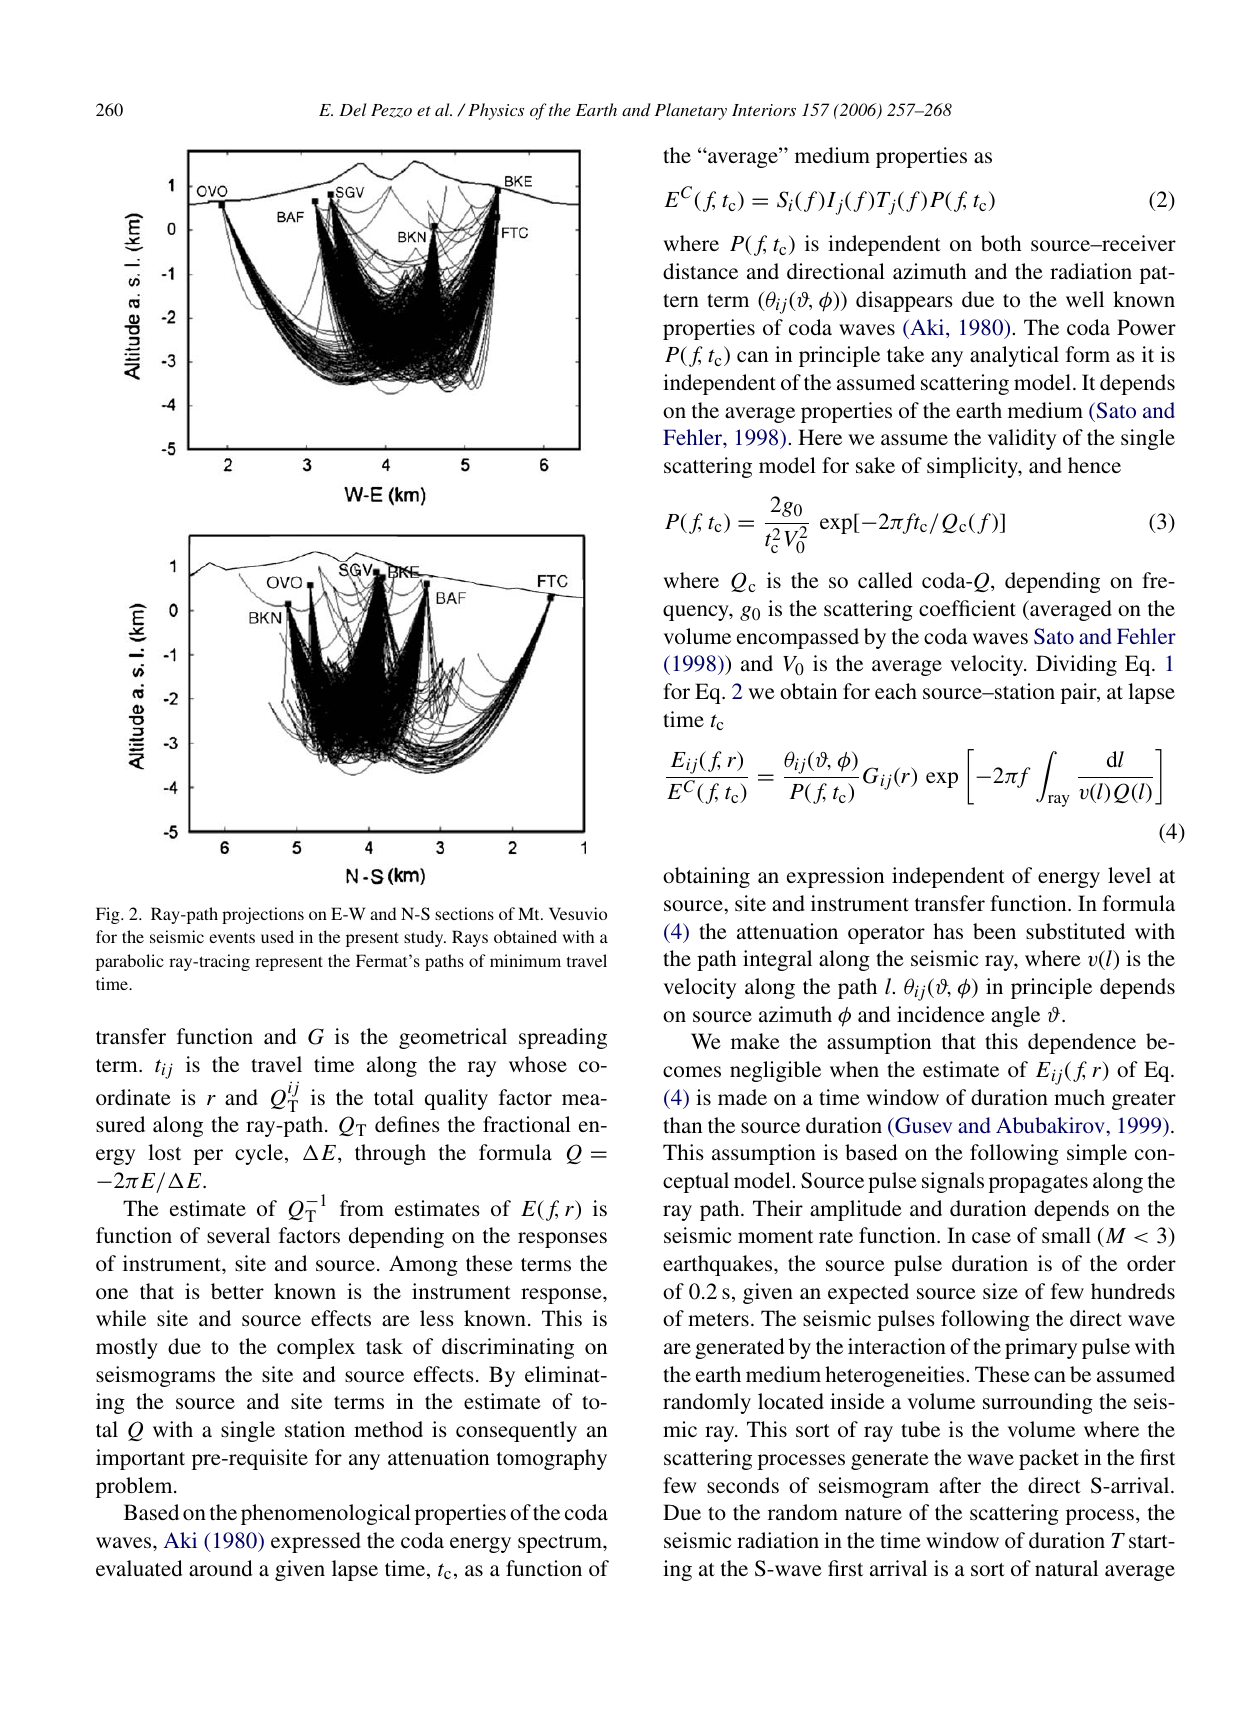 The height and width of the screenshot is (1719, 1260). What do you see at coordinates (682, 1125) in the screenshot?
I see `than` at bounding box center [682, 1125].
